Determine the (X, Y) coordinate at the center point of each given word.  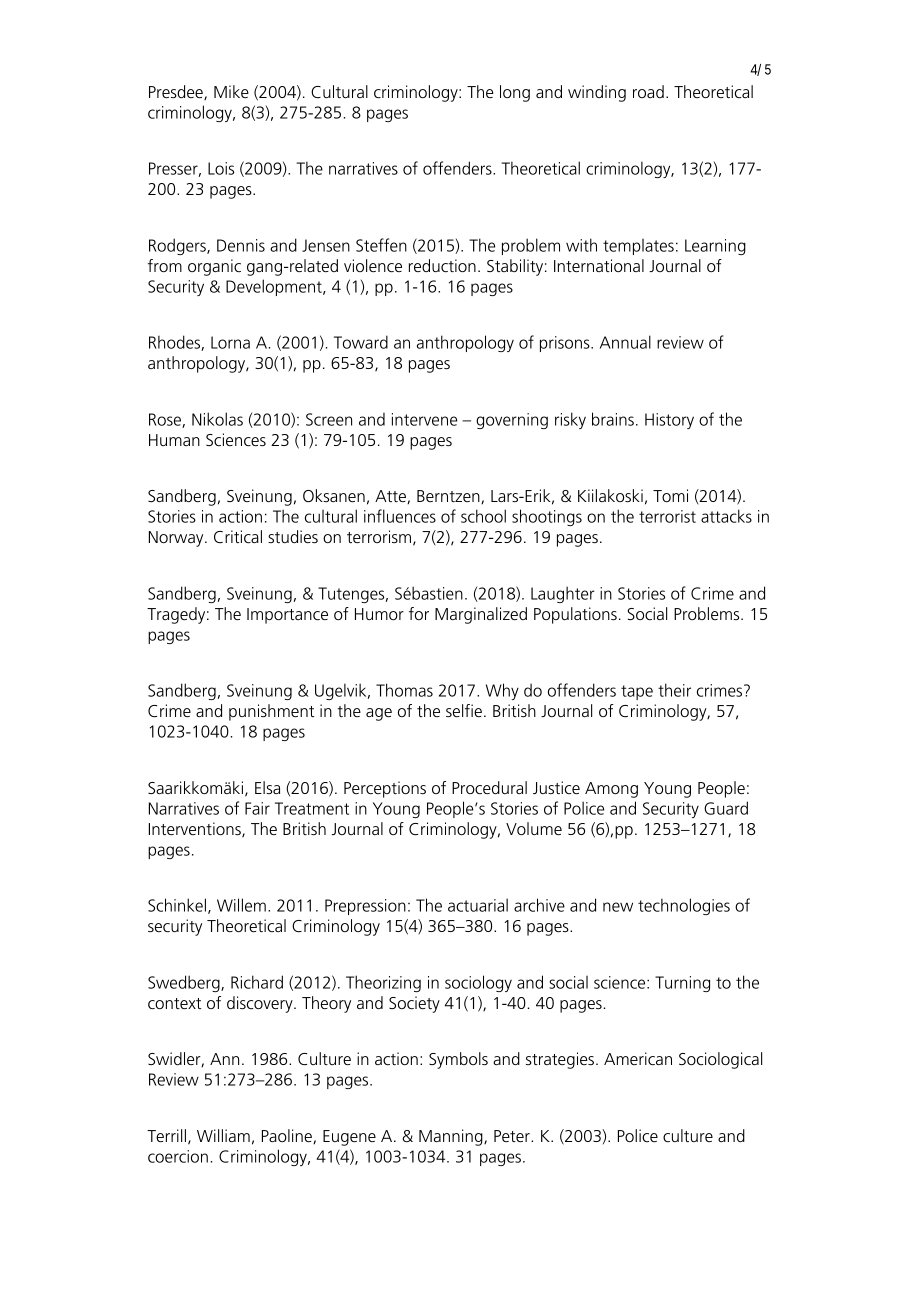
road (648, 91)
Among (611, 790)
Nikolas (217, 419)
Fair (257, 808)
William (223, 1135)
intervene (424, 419)
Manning (452, 1137)
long (515, 93)
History (669, 421)
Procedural (489, 787)
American (638, 1058)
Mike (231, 91)
